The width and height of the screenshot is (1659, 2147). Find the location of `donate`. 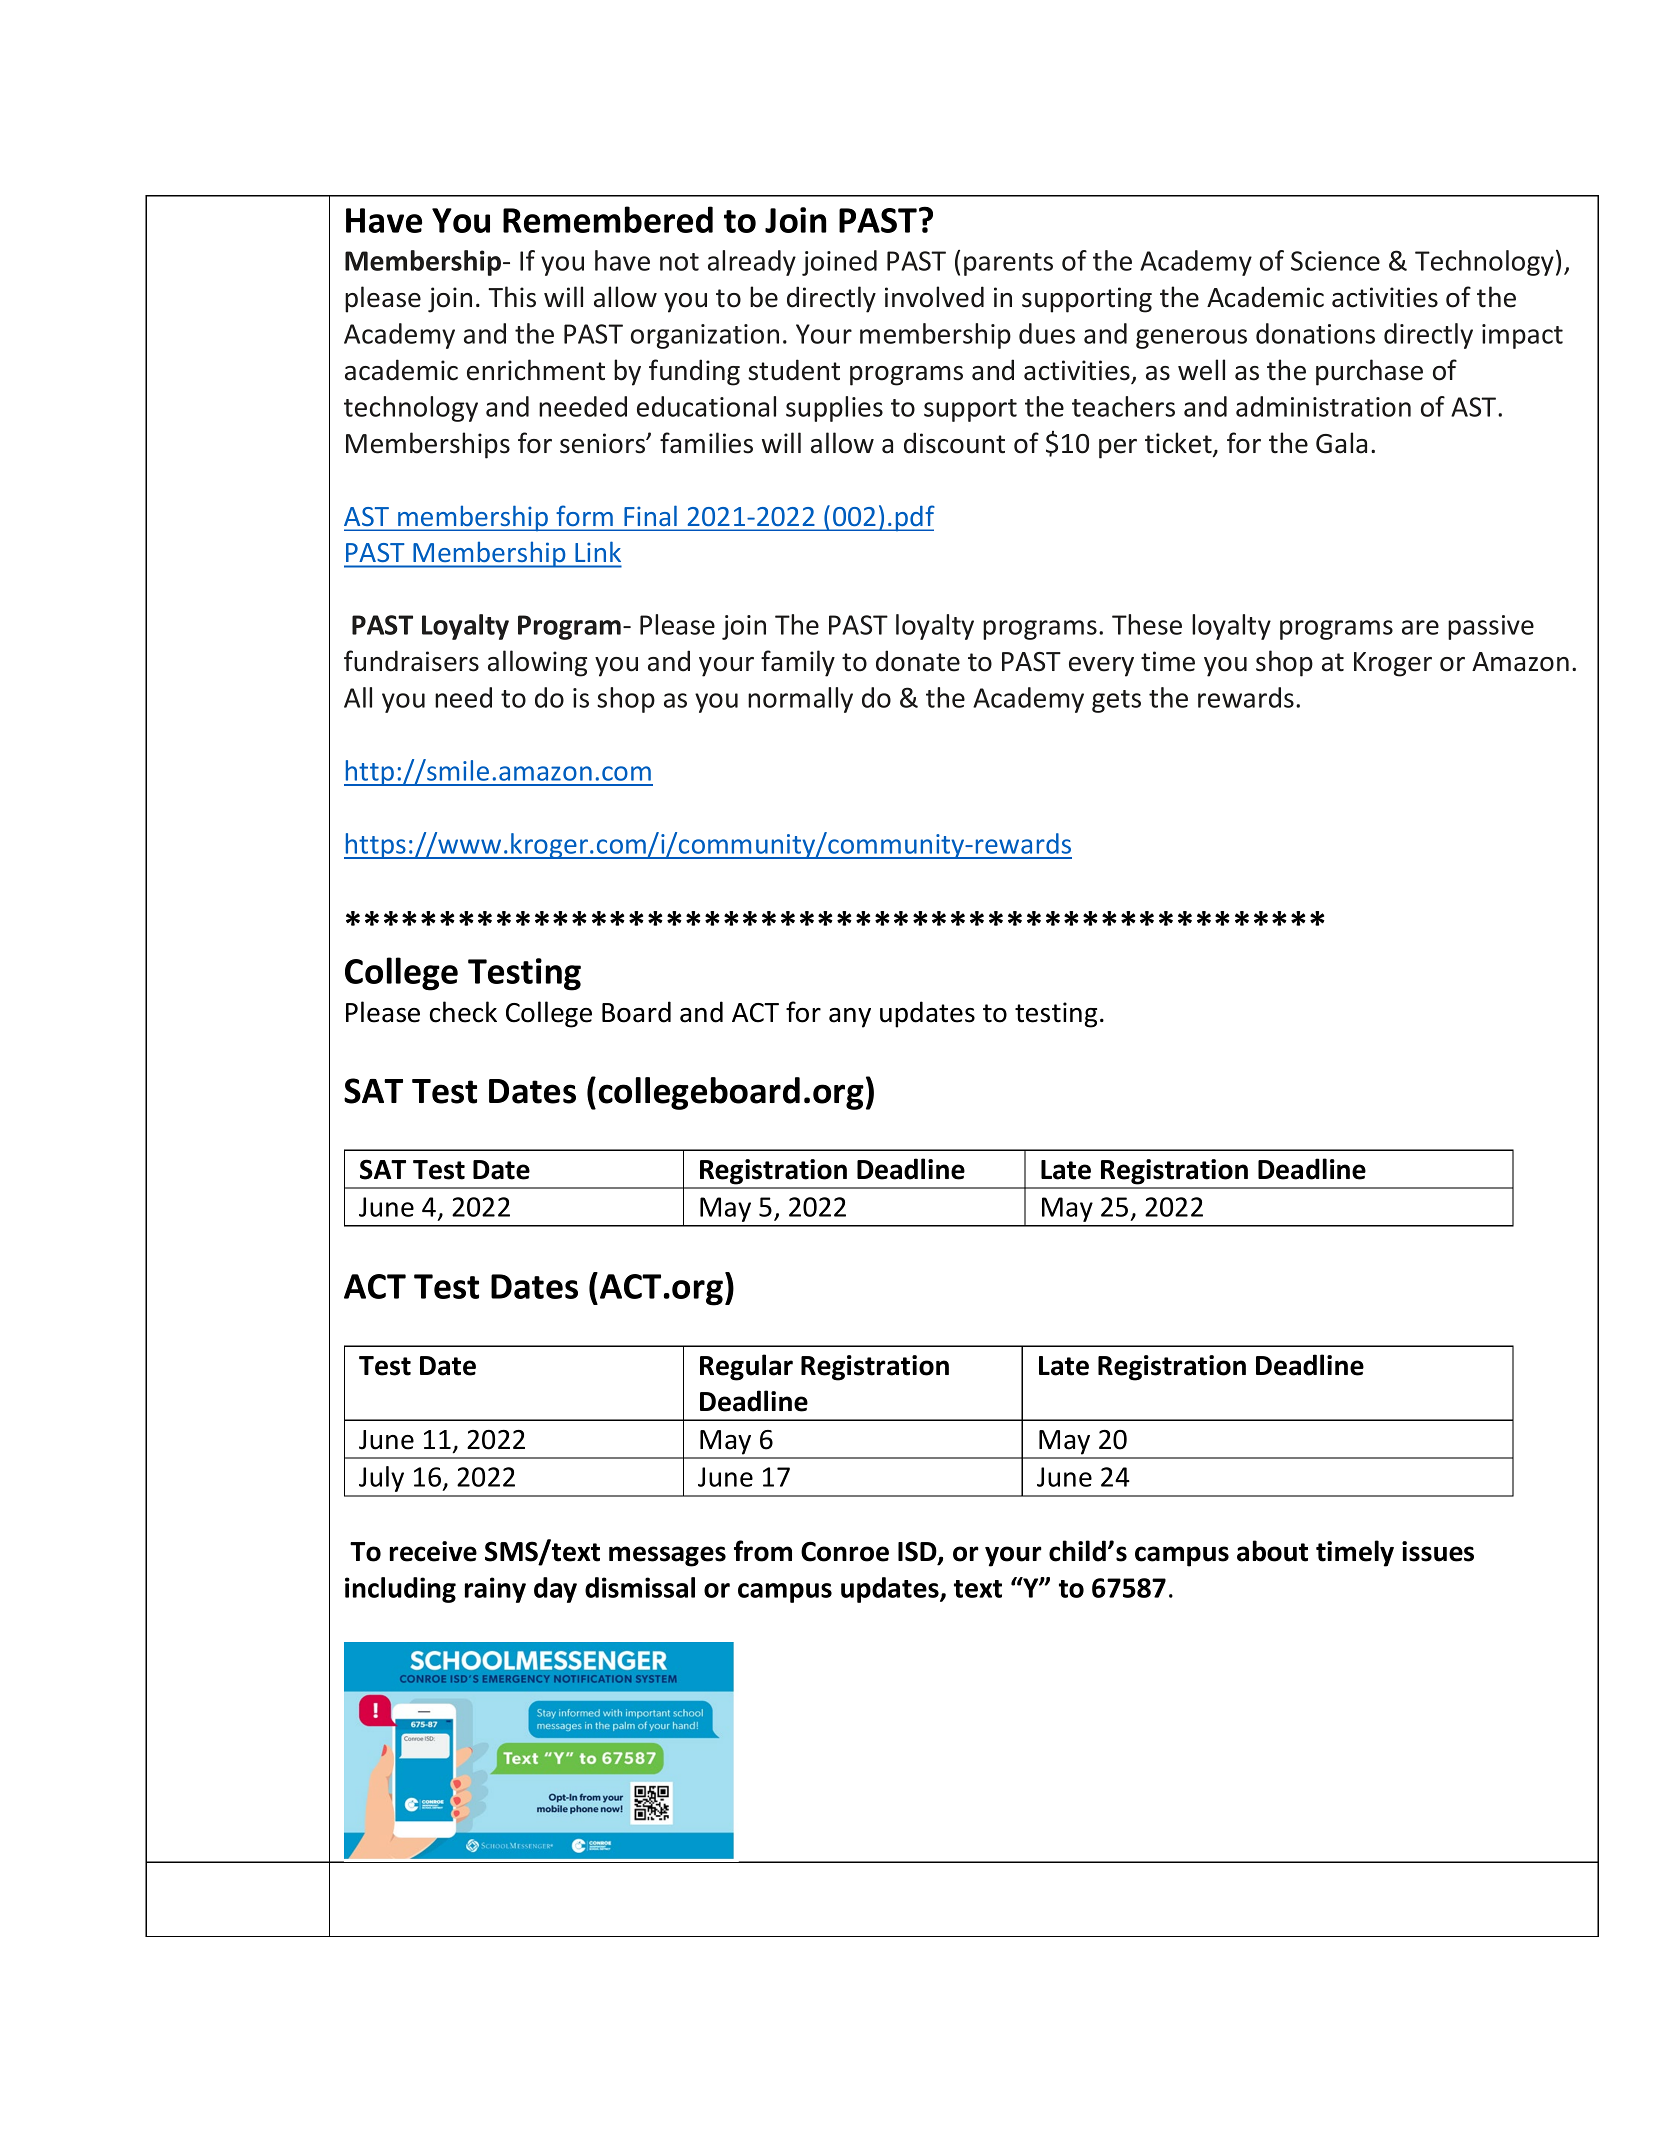

donate is located at coordinates (918, 661).
